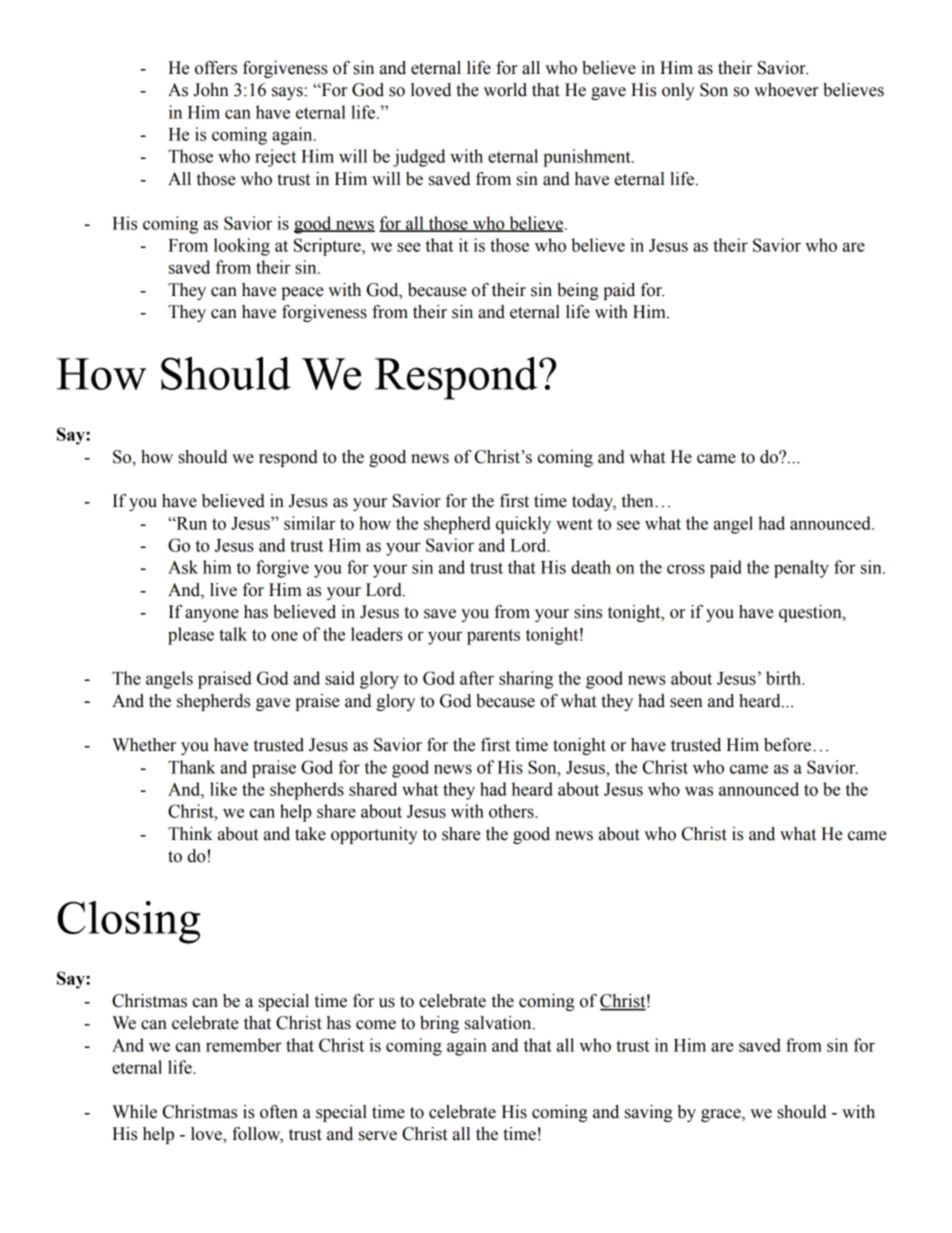 This screenshot has width=952, height=1233. Describe the element at coordinates (699, 791) in the screenshot. I see `was` at that location.
